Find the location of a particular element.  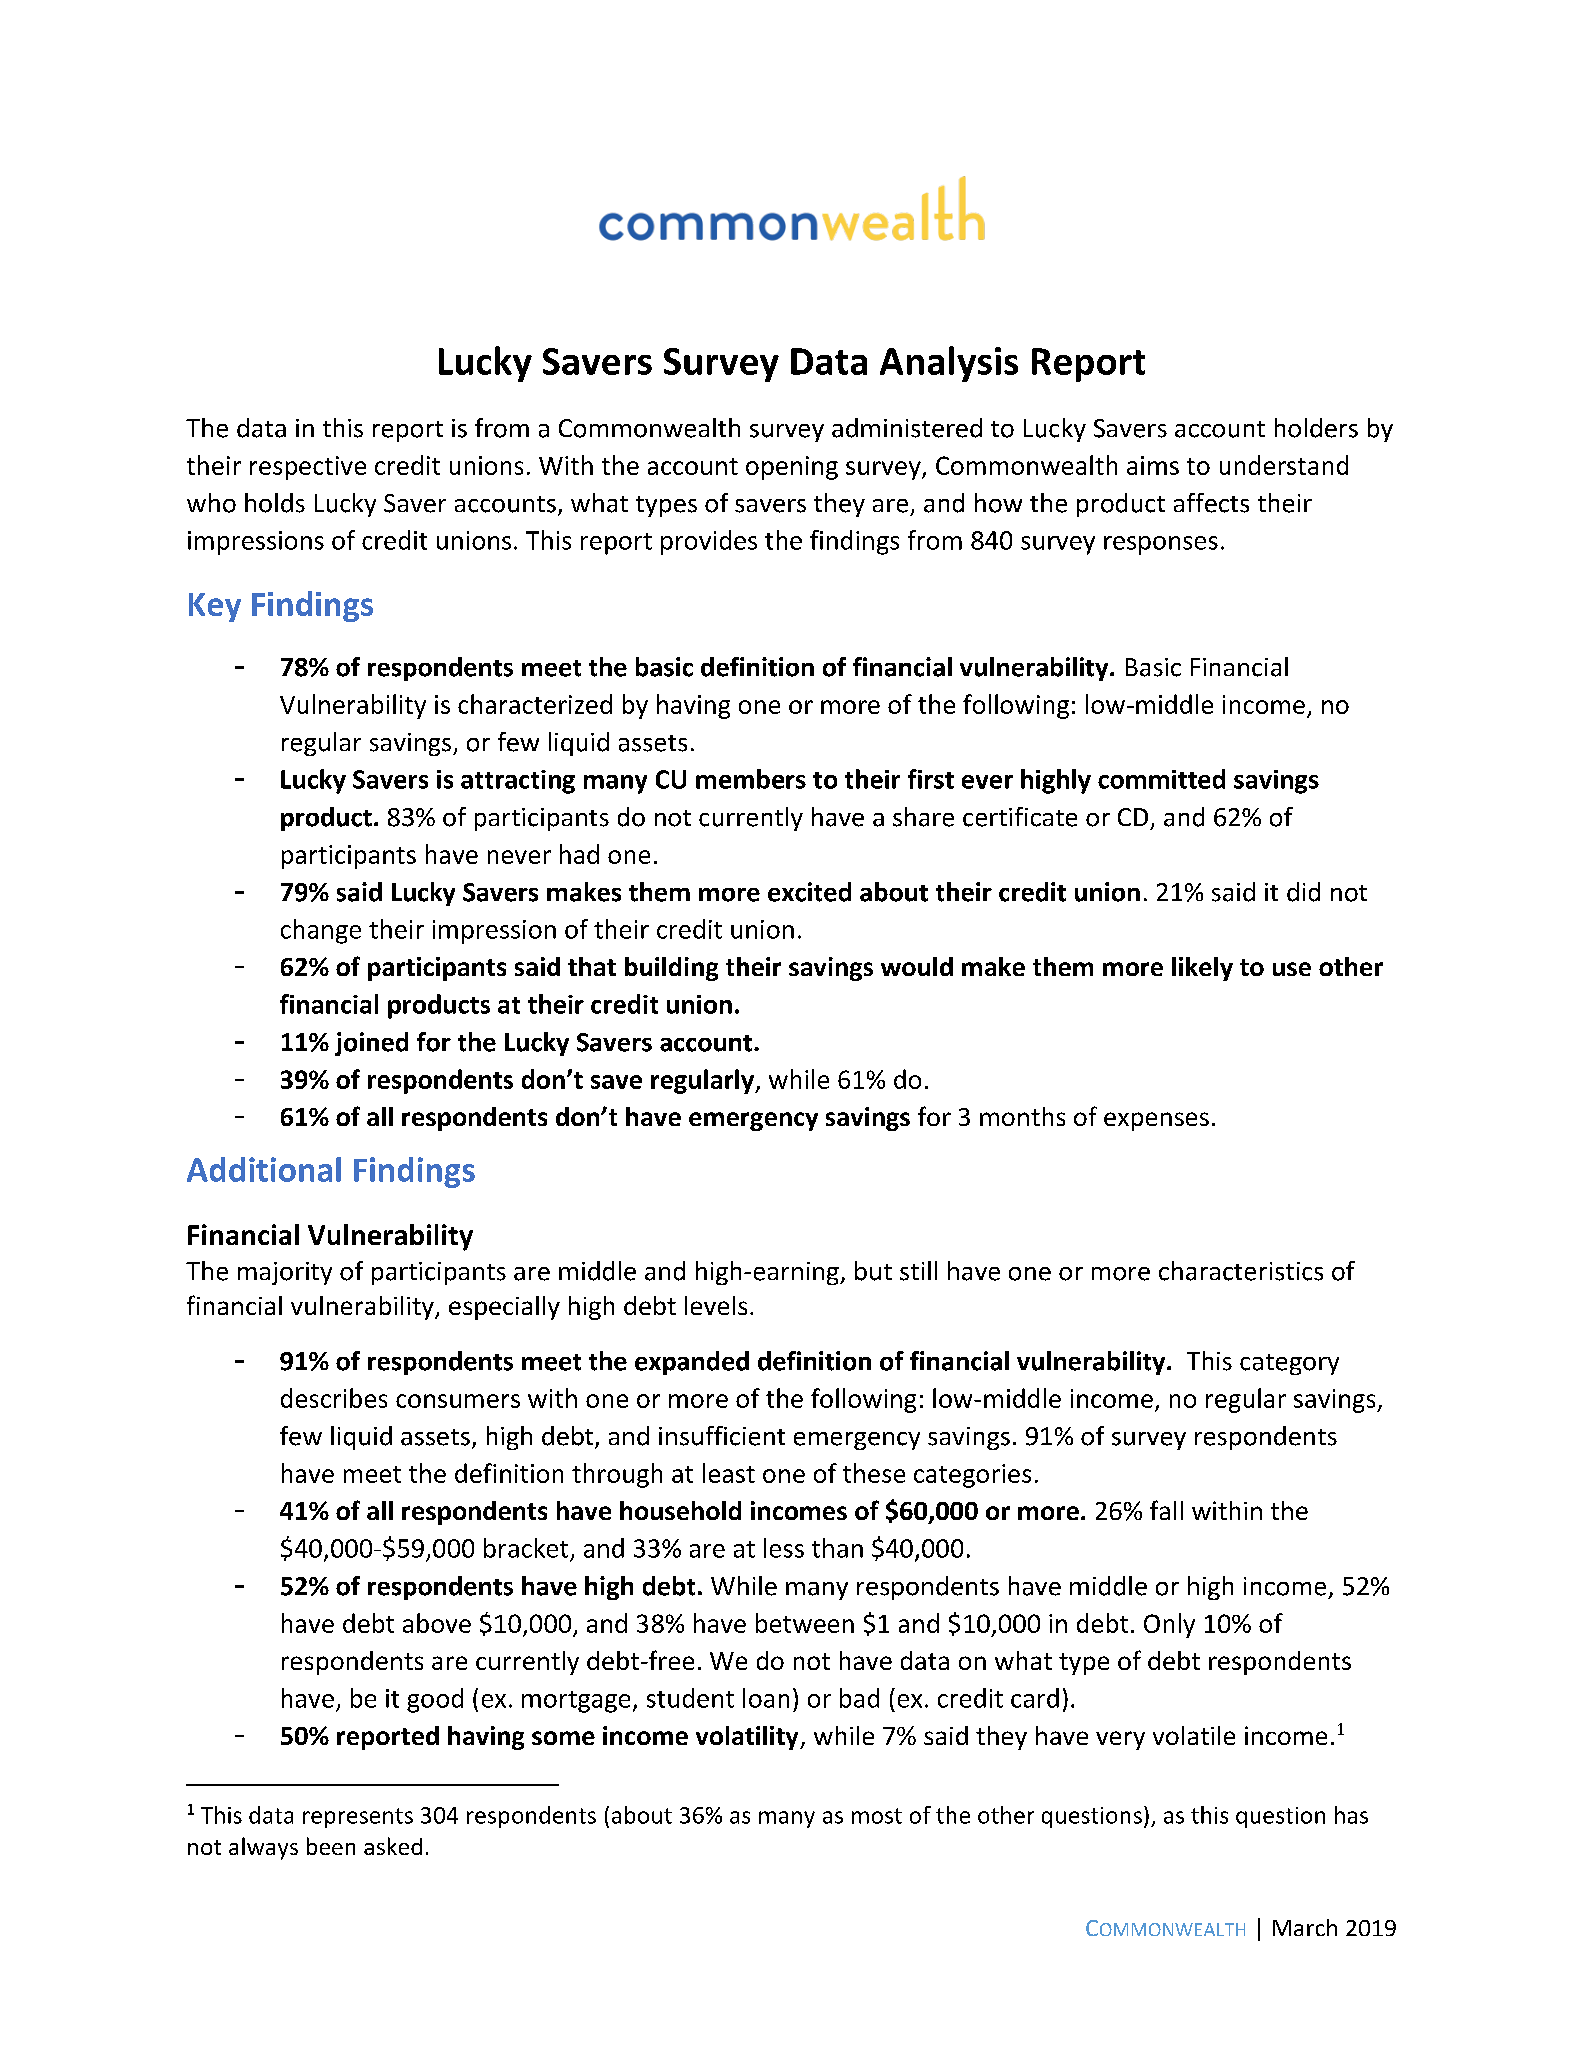

been is located at coordinates (331, 1846).
